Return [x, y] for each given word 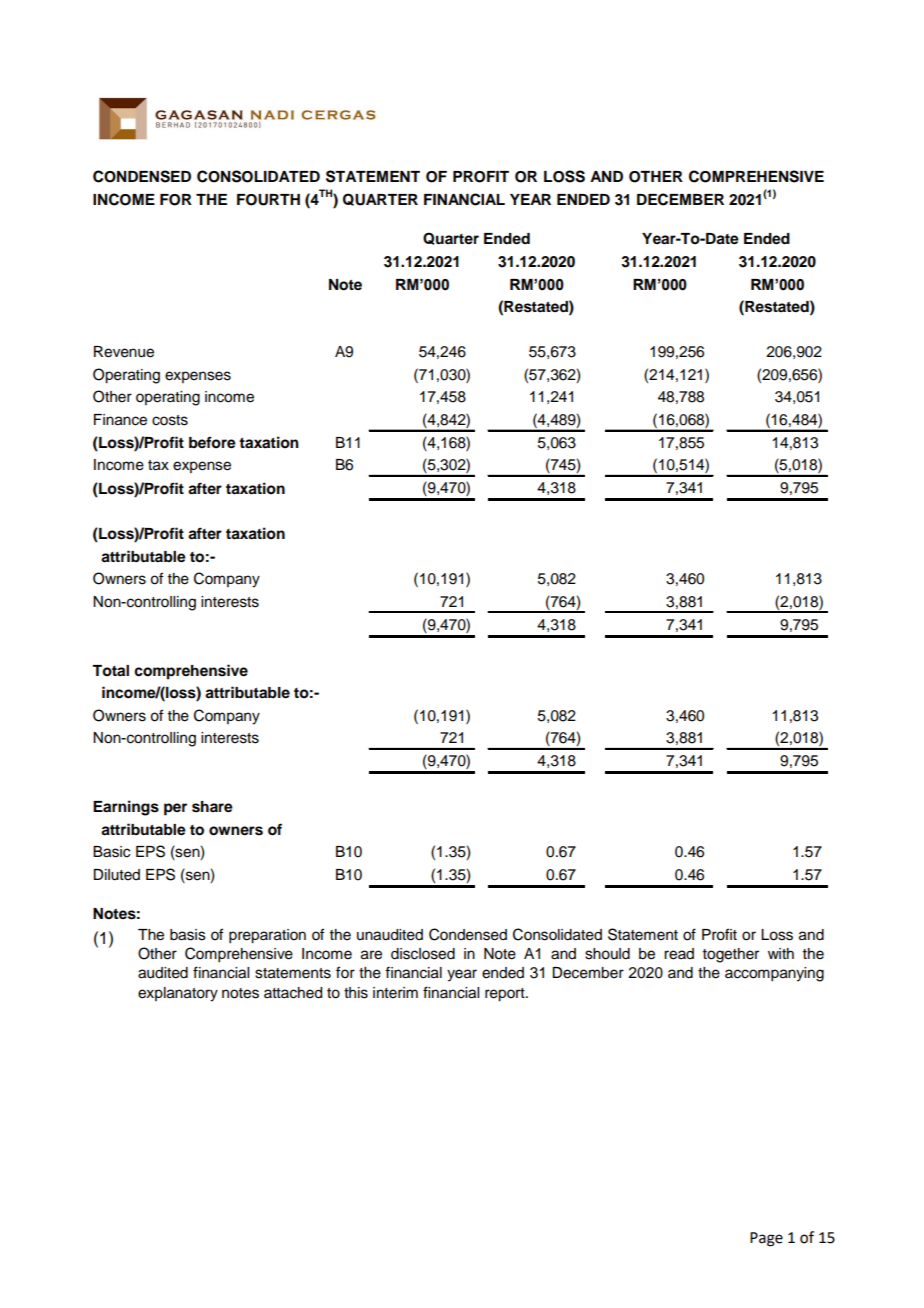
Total [110, 671]
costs [170, 420]
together [731, 955]
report [506, 995]
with [781, 953]
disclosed [423, 954]
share [212, 807]
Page [766, 1239]
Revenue [124, 352]
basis [188, 935]
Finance [120, 420]
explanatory [178, 994]
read [679, 954]
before [212, 442]
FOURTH [268, 200]
